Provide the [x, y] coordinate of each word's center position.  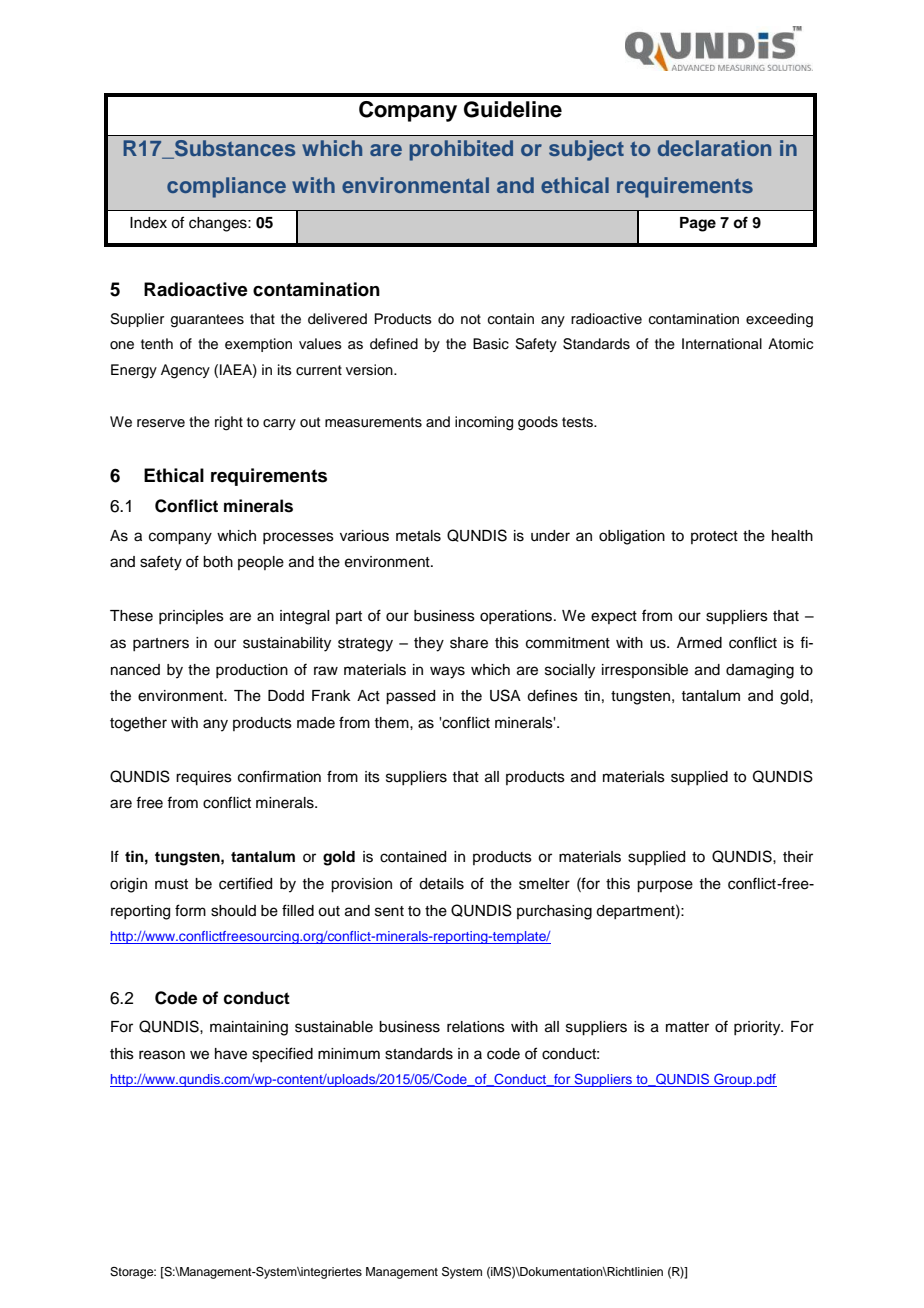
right [229, 423]
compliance [226, 187]
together [138, 724]
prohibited [461, 150]
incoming [484, 423]
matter [687, 1027]
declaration [714, 148]
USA [505, 695]
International [722, 344]
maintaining [249, 1028]
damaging [760, 671]
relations [476, 1027]
